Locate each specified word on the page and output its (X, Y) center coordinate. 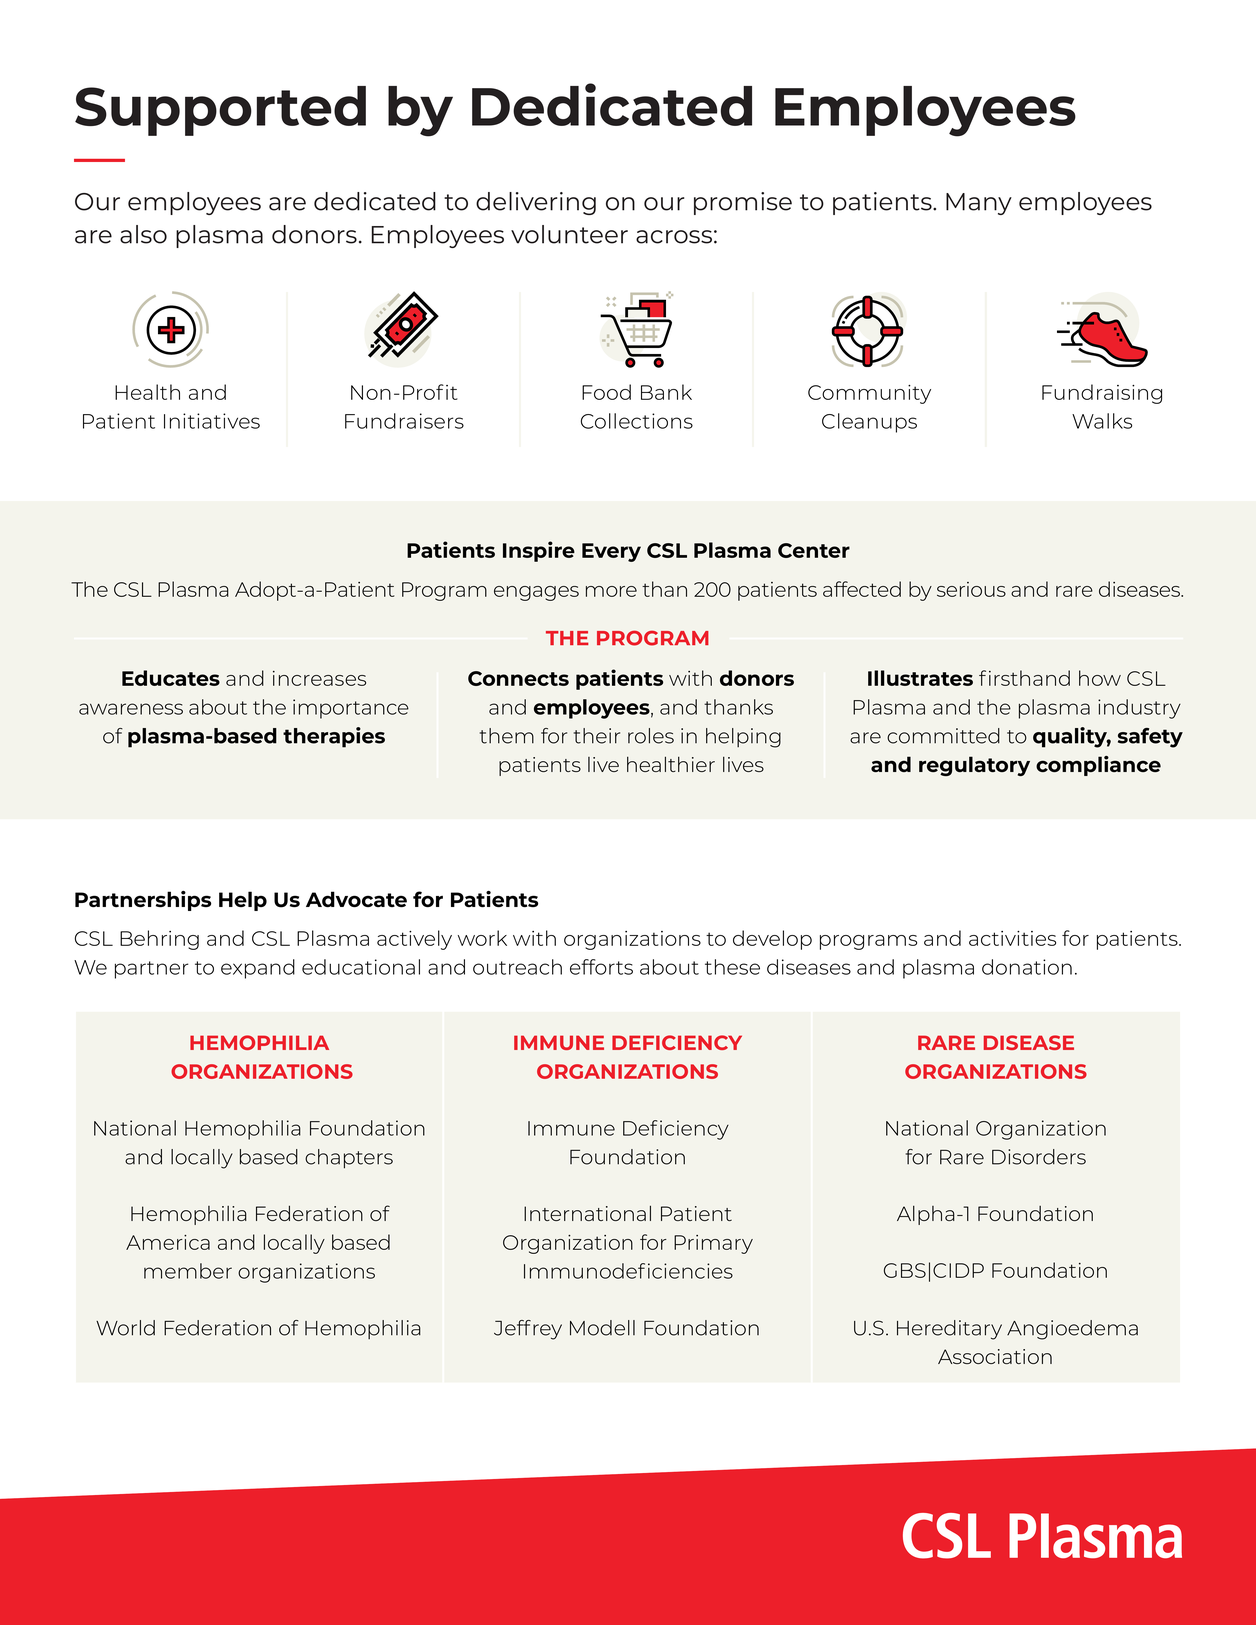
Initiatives (212, 421)
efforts (601, 967)
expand (258, 969)
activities (1012, 938)
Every (611, 552)
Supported (220, 111)
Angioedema (1072, 1330)
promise (743, 203)
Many (979, 204)
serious (971, 589)
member (188, 1271)
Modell (602, 1328)
